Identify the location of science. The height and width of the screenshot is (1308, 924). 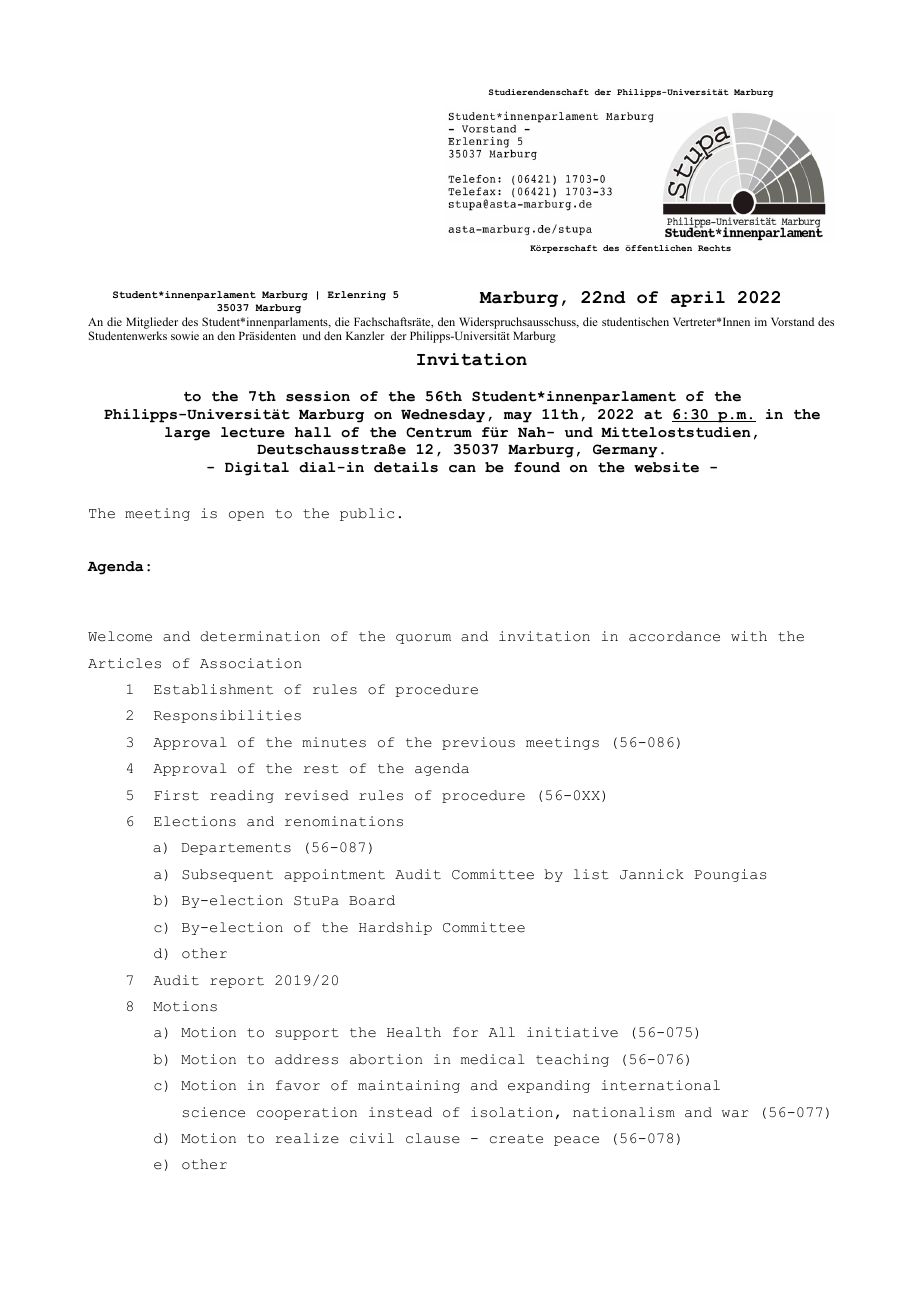
(214, 1112).
